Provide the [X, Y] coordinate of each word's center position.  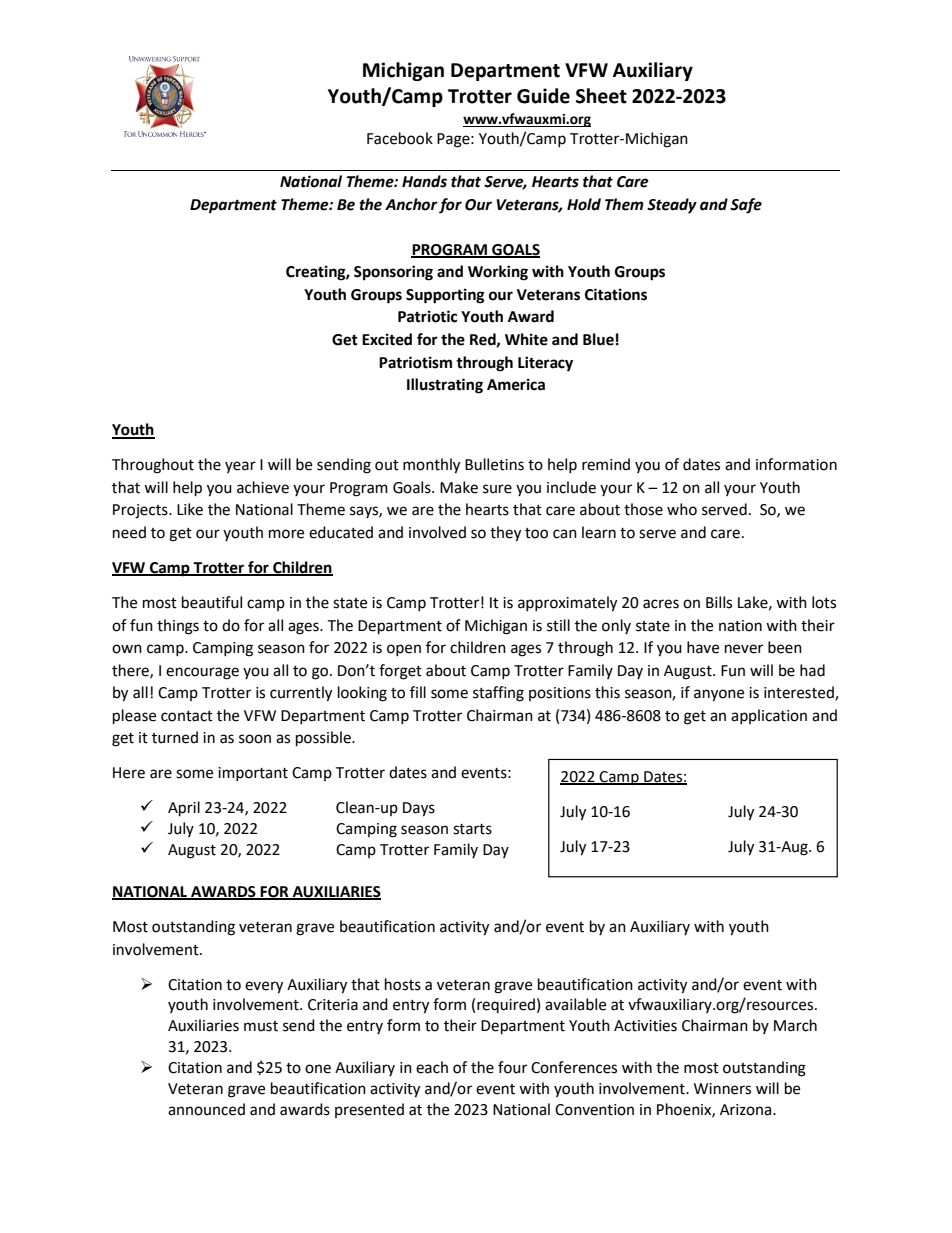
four [512, 1067]
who [682, 509]
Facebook [400, 138]
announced [206, 1109]
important [253, 774]
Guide [543, 96]
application [769, 716]
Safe [746, 206]
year [240, 467]
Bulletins [494, 464]
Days [419, 809]
